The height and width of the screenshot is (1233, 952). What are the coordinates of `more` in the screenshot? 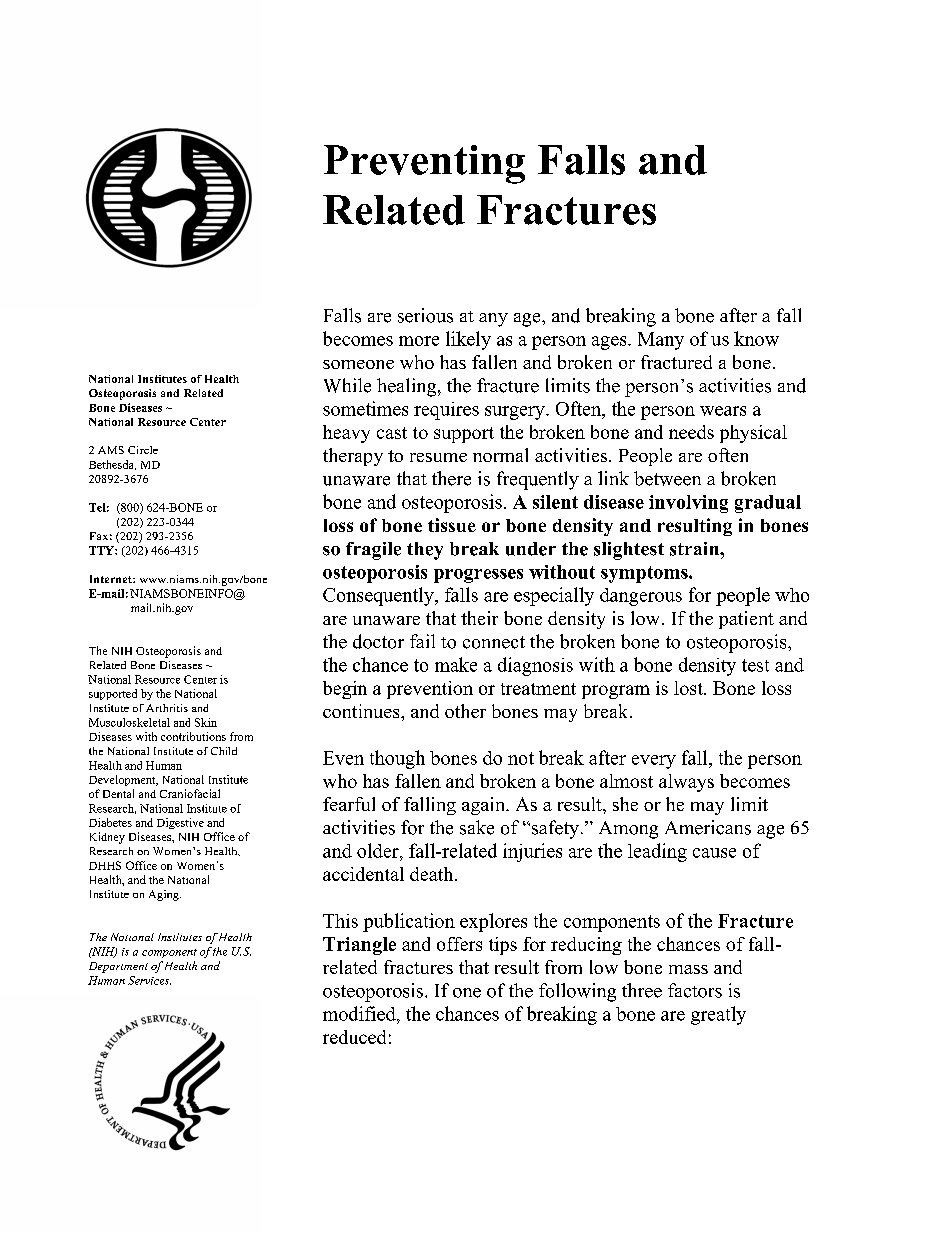 It's located at (419, 341).
